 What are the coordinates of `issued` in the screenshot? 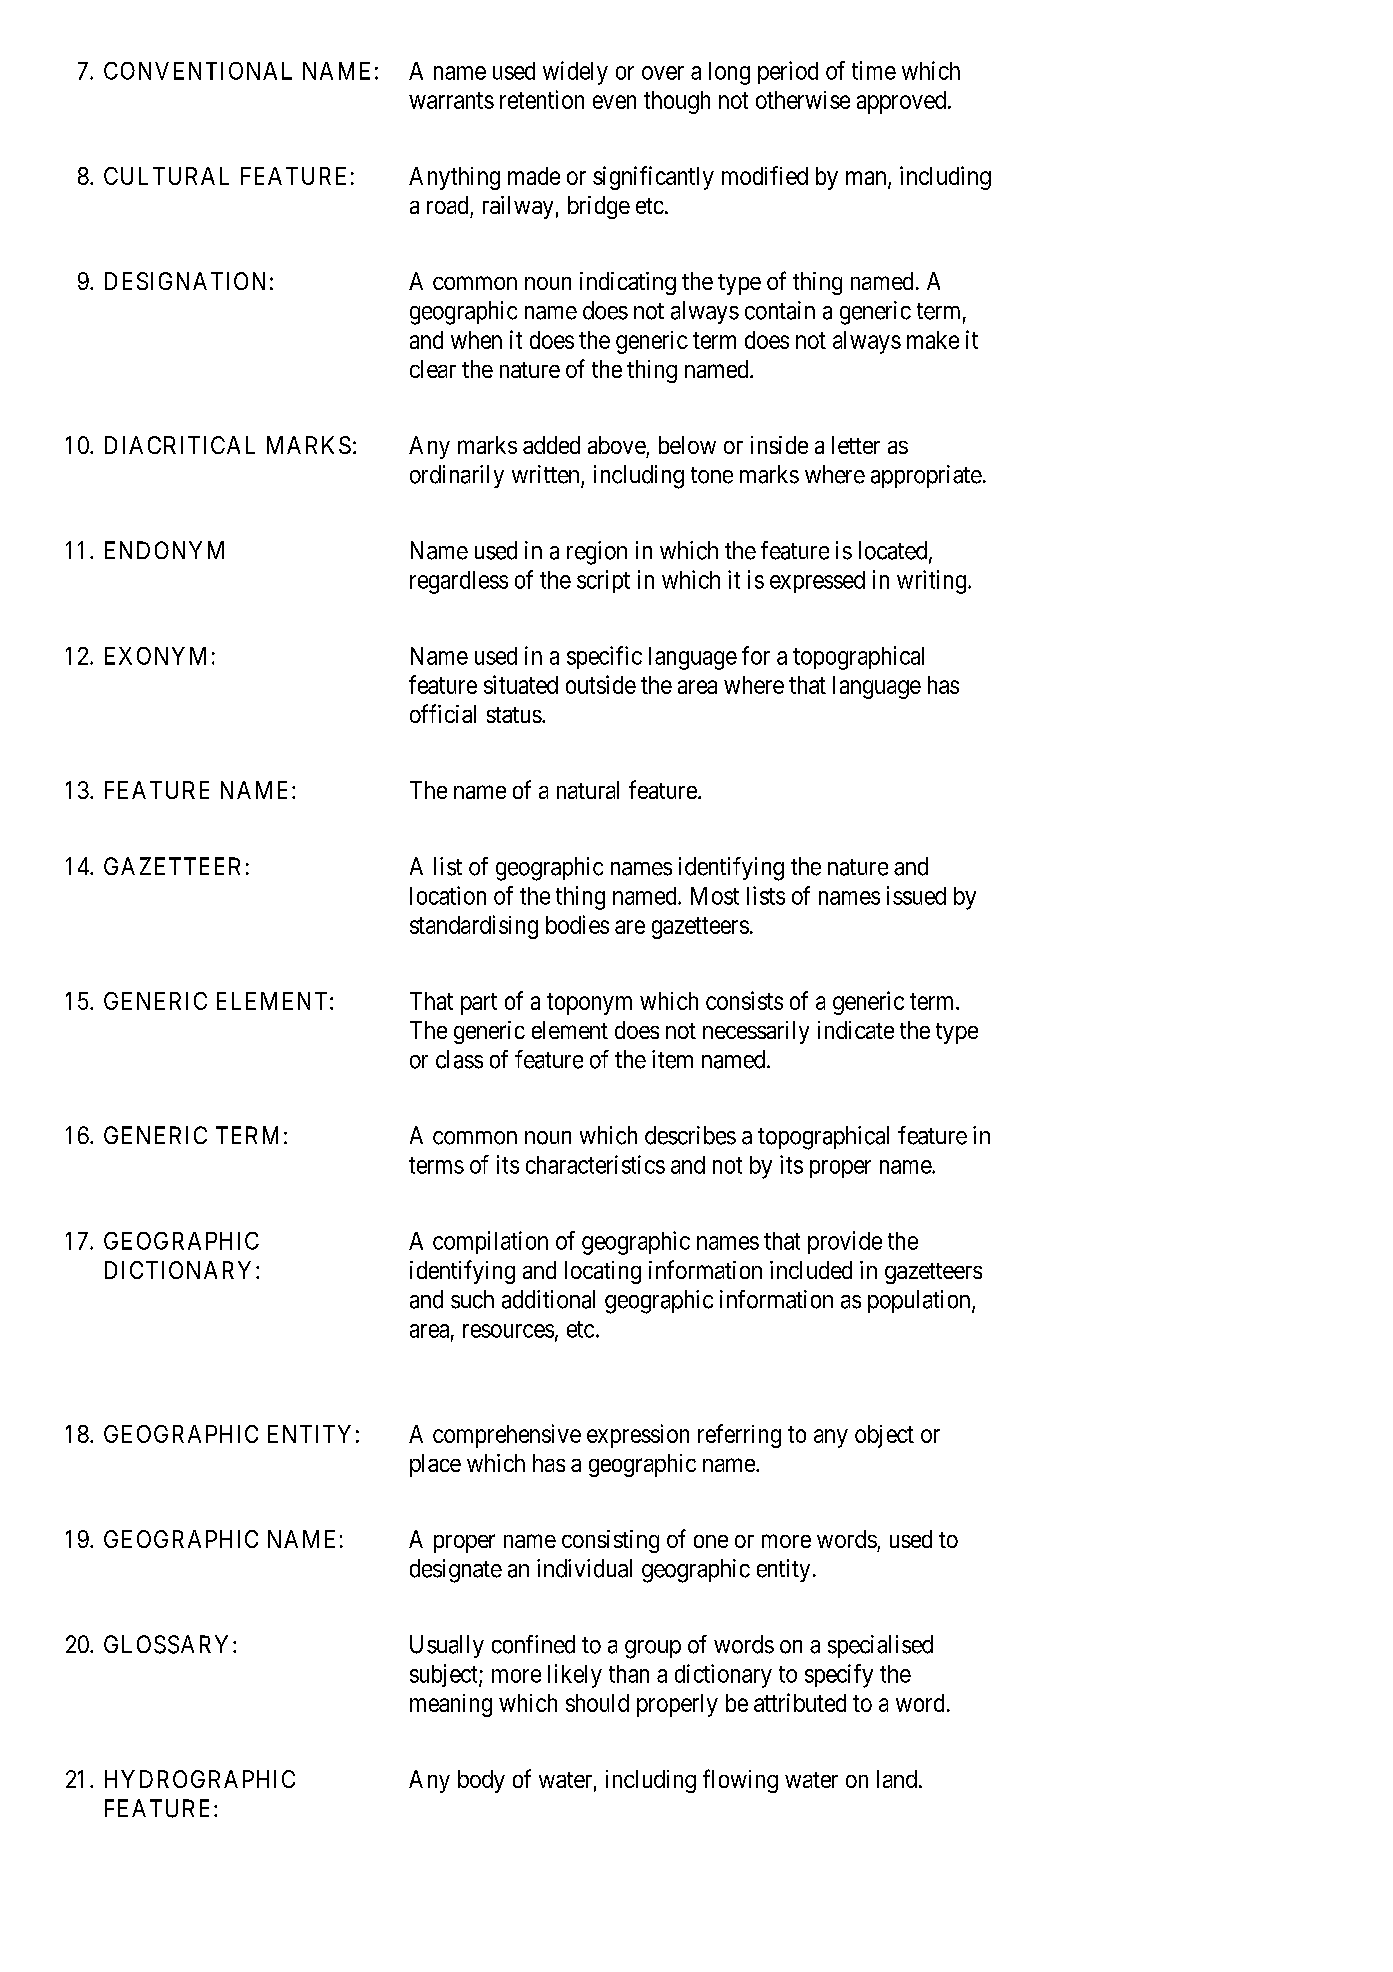 It's located at (916, 895).
